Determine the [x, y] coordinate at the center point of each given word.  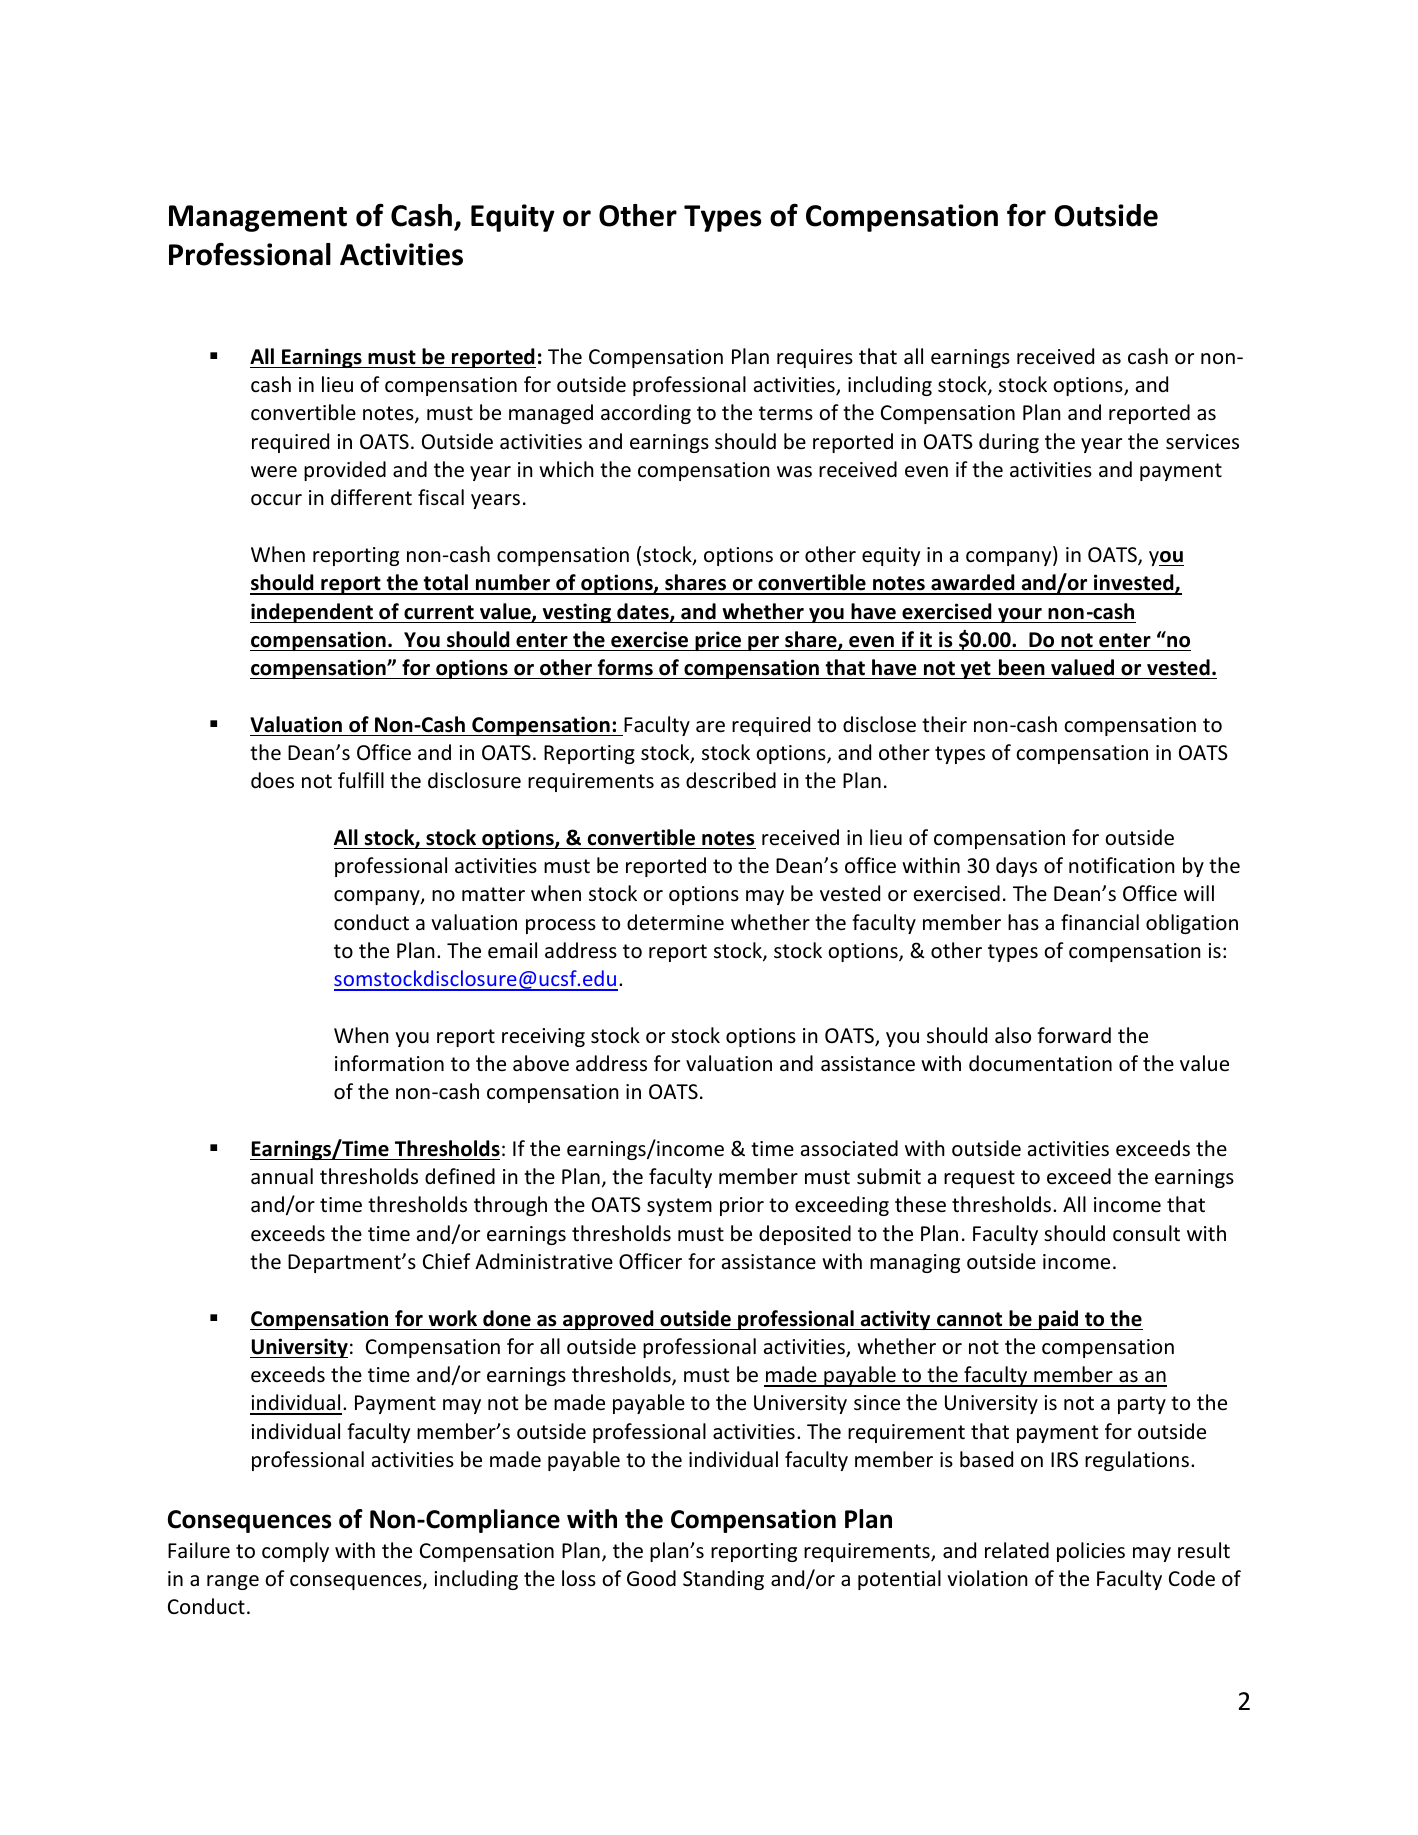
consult [1146, 1233]
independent [313, 613]
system [679, 1207]
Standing [723, 1580]
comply [295, 1552]
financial [1100, 922]
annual [282, 1176]
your [1020, 615]
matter [493, 894]
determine [675, 922]
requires [815, 358]
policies [1091, 1552]
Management [258, 218]
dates [644, 612]
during [1009, 443]
